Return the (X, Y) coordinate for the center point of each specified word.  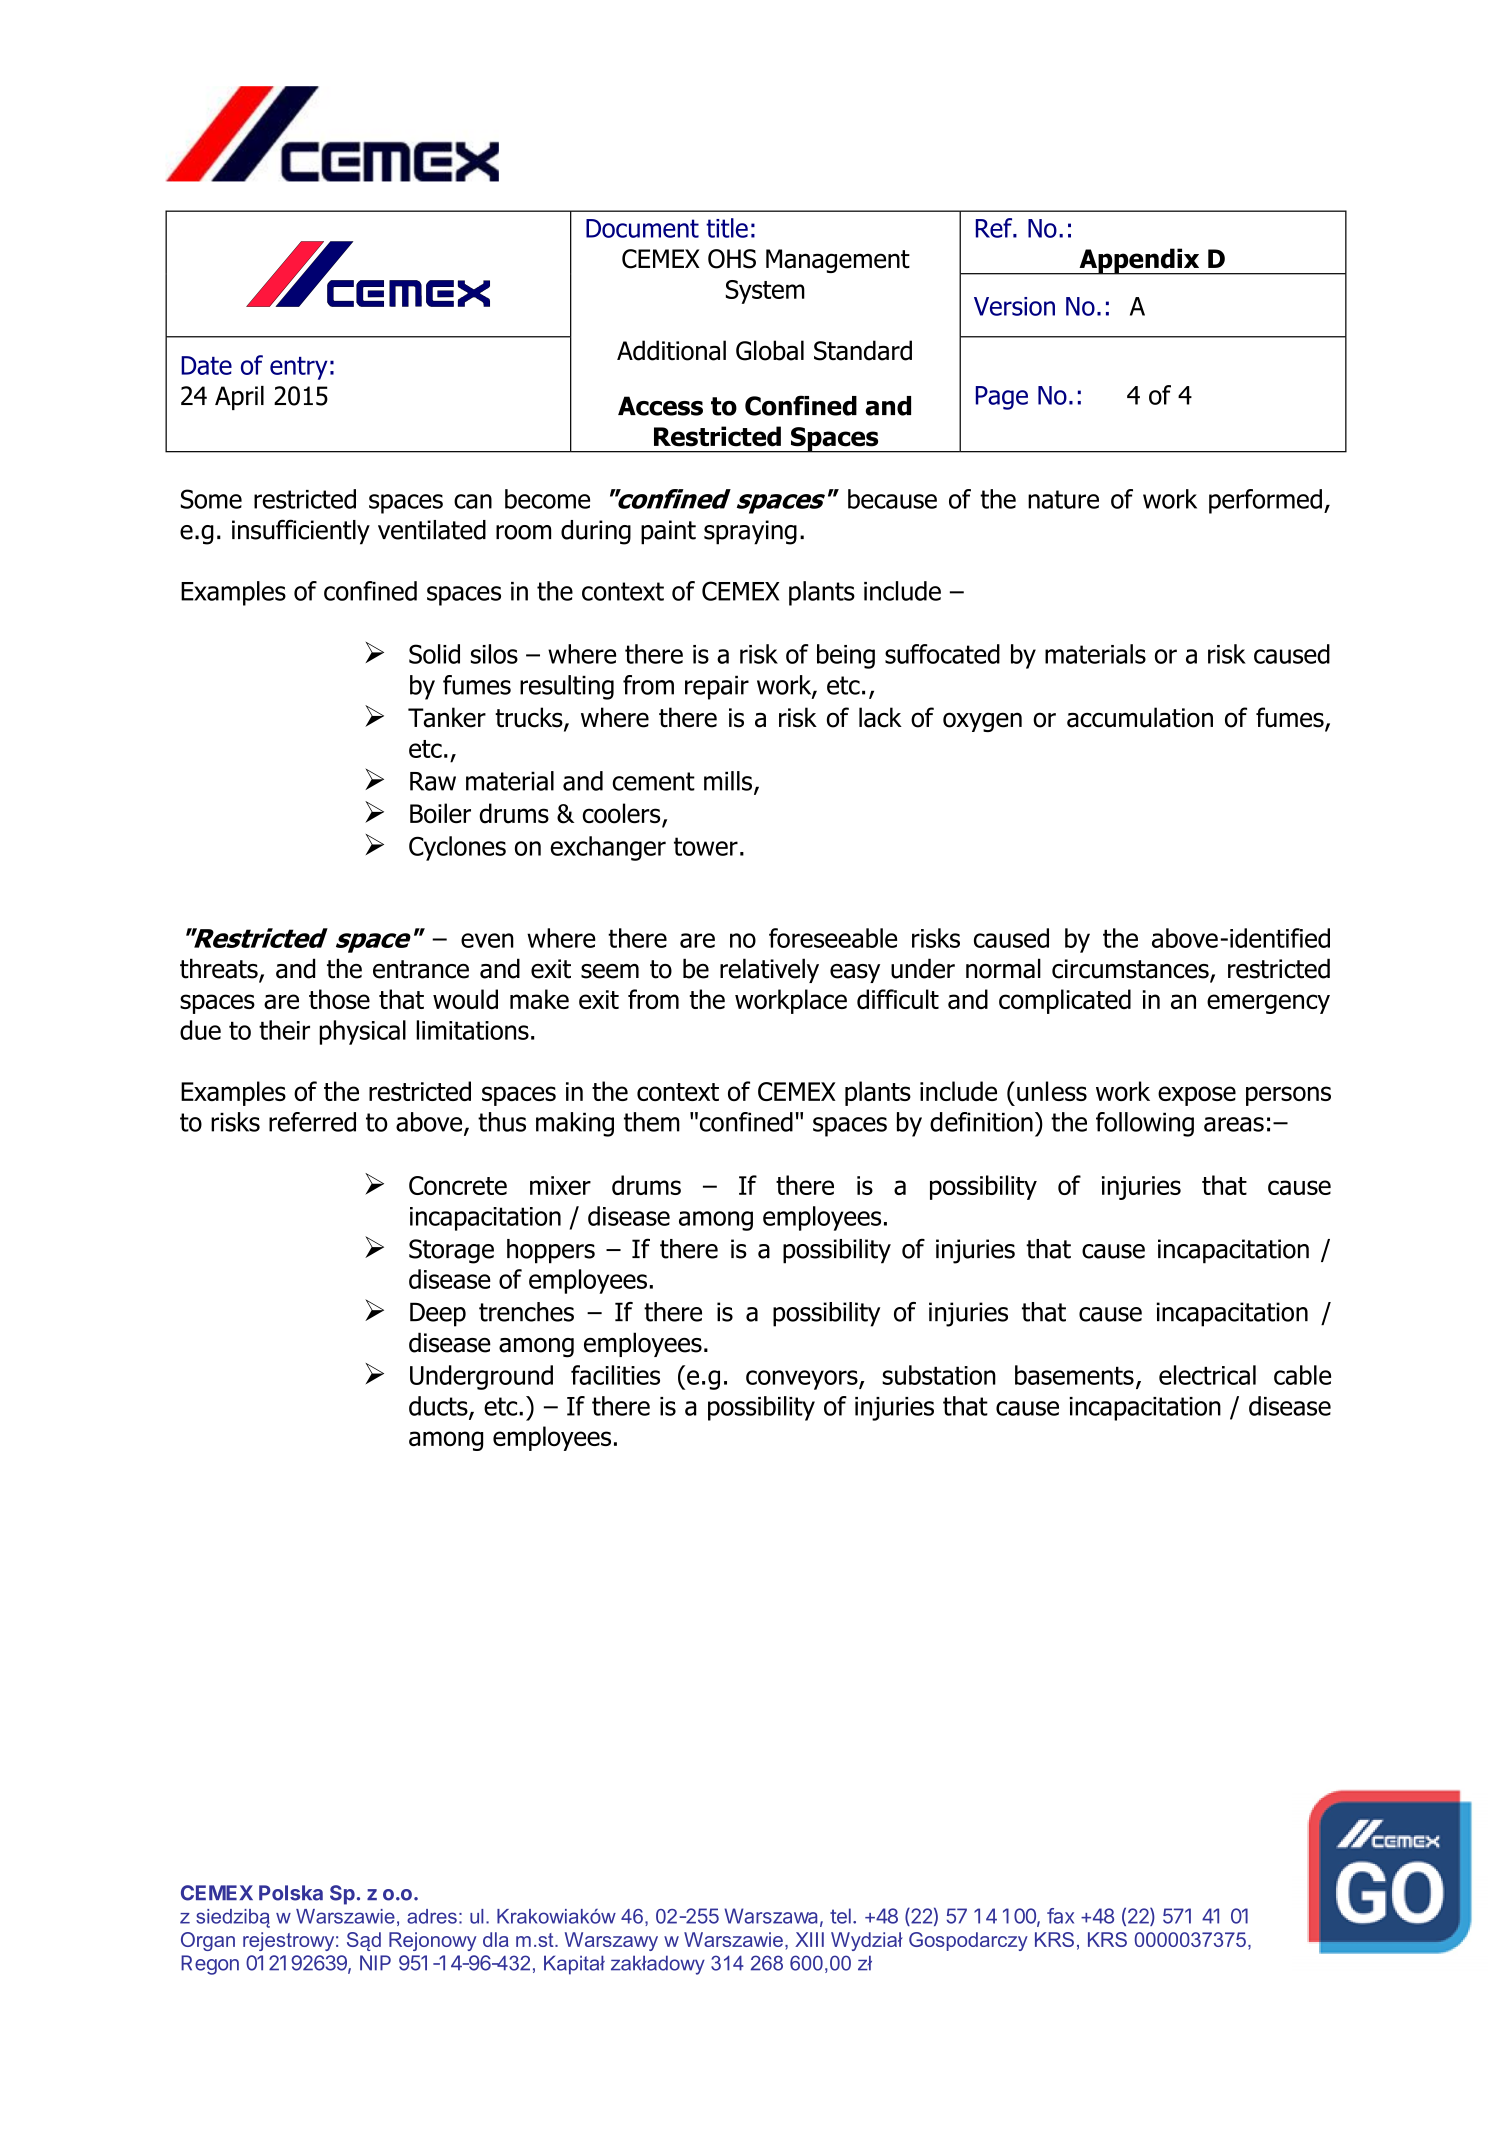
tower (706, 846)
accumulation (1140, 717)
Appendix (1139, 261)
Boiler (440, 813)
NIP (375, 1963)
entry (299, 368)
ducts (439, 1407)
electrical (1207, 1375)
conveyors (803, 1380)
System (765, 292)
